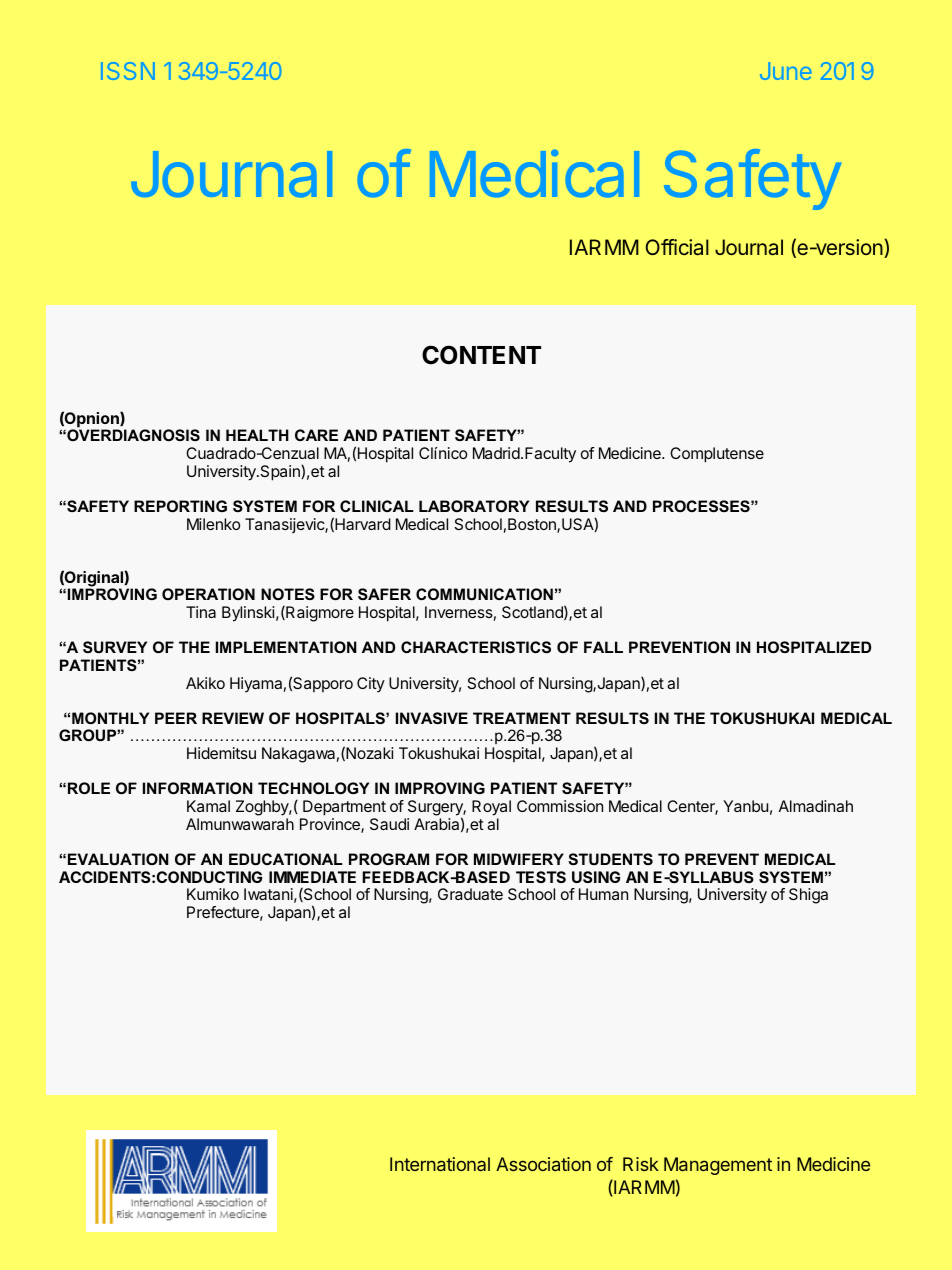 This document has width=952, height=1270. Describe the element at coordinates (213, 894) in the document. I see `Kumiko` at that location.
